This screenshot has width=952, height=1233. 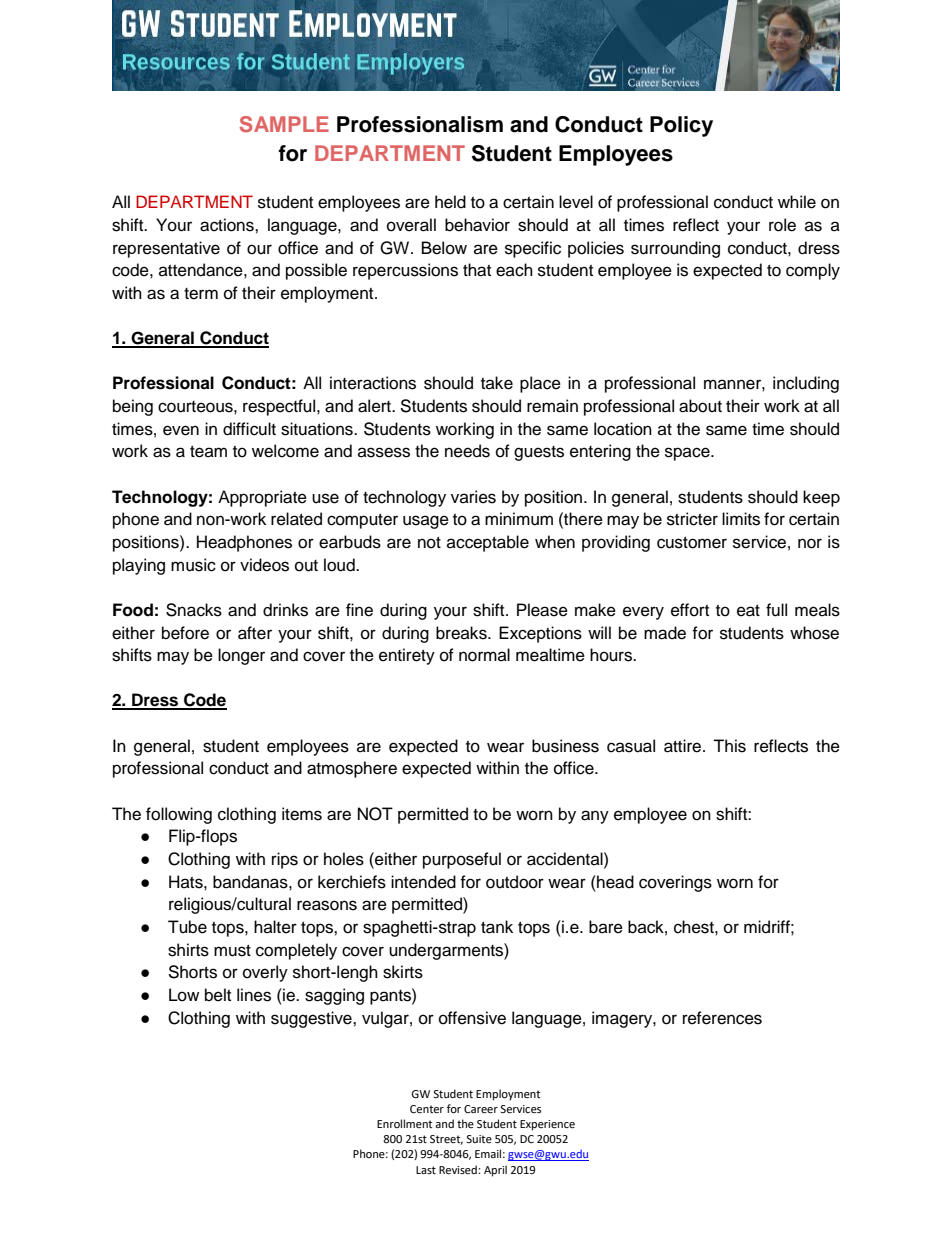 What do you see at coordinates (201, 294) in the screenshot?
I see `term` at bounding box center [201, 294].
